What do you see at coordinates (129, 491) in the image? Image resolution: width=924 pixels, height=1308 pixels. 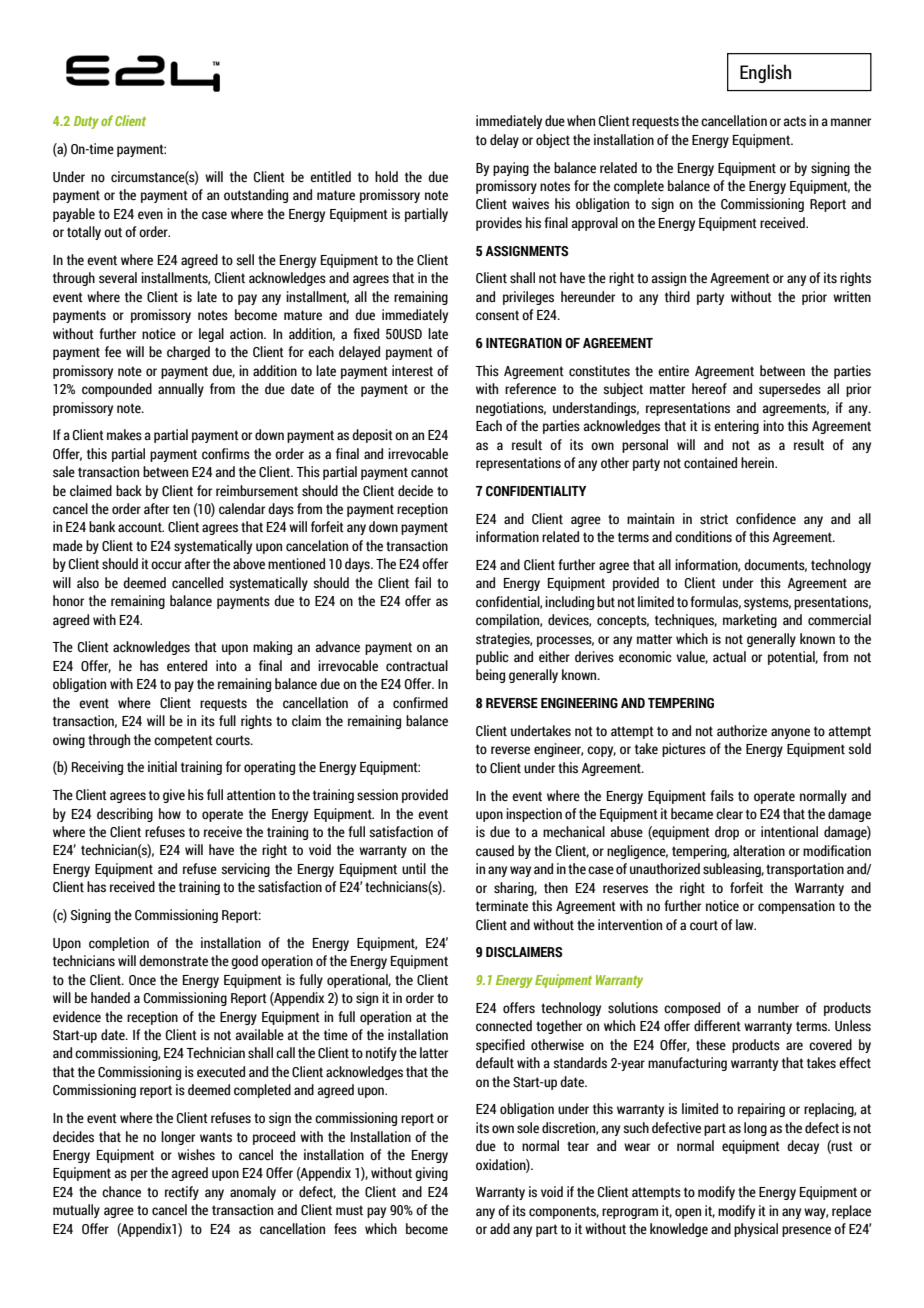 I see `back` at bounding box center [129, 491].
